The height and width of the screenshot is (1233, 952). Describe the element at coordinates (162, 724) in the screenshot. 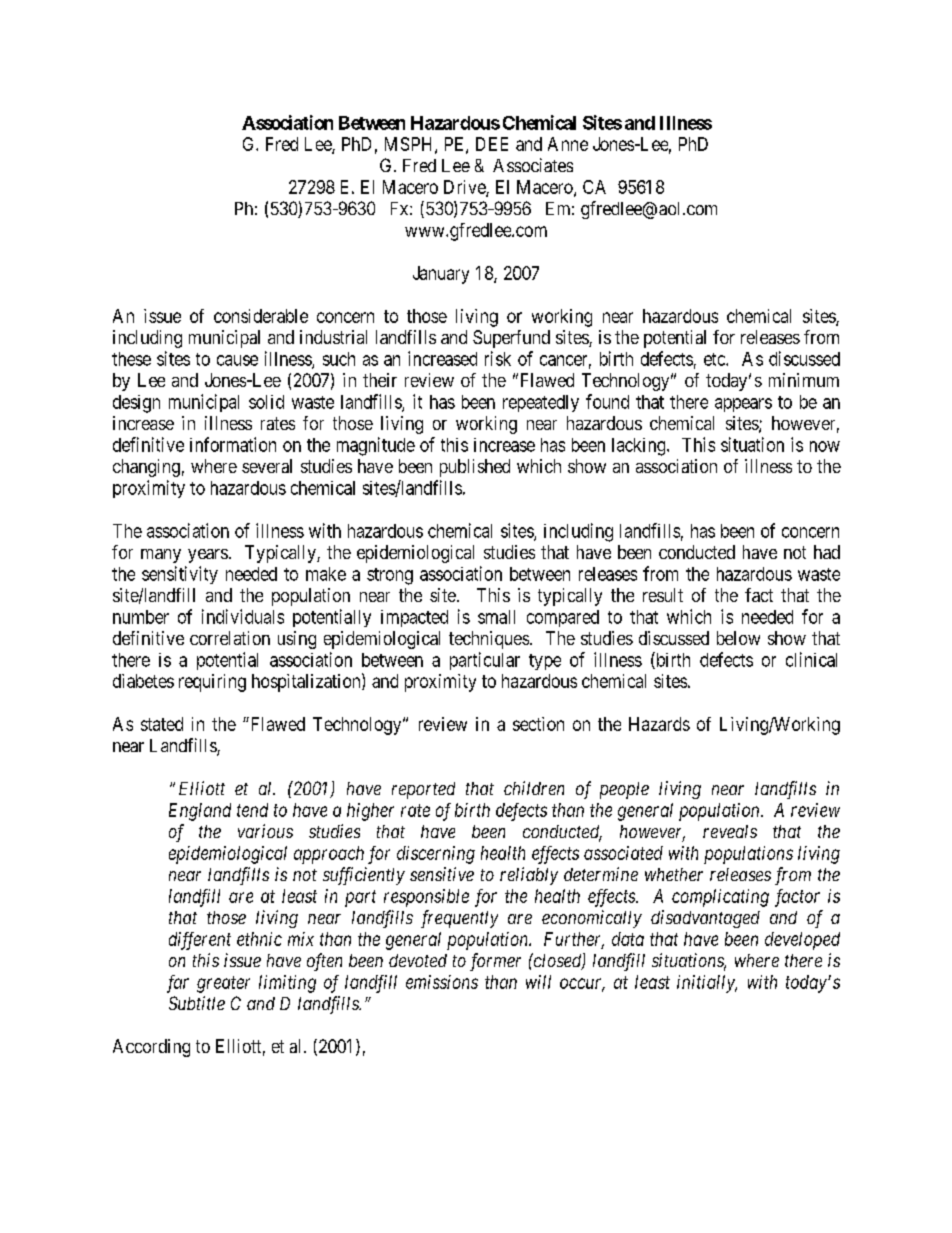

I see `stated` at that location.
